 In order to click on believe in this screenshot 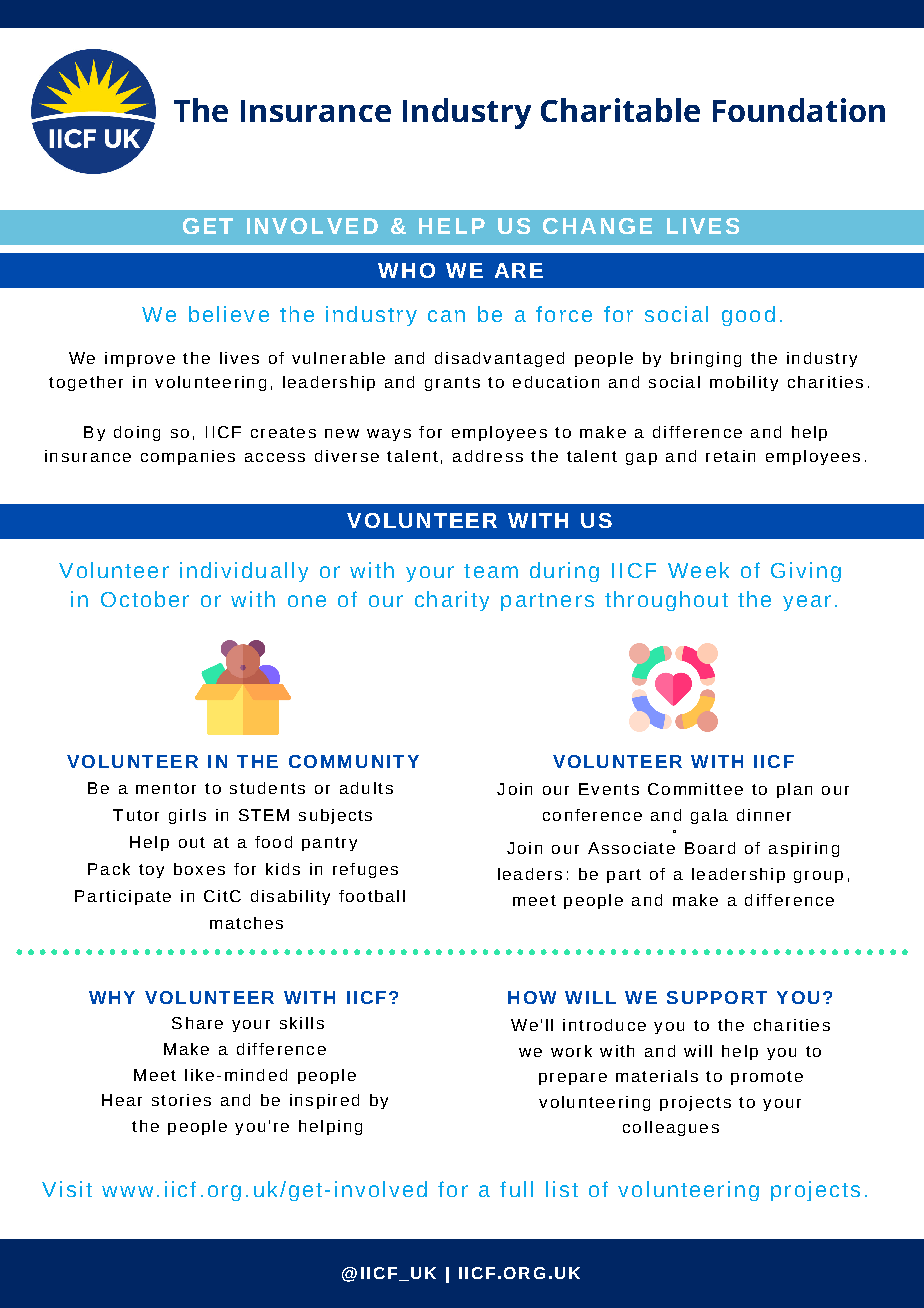, I will do `click(229, 314)`.
